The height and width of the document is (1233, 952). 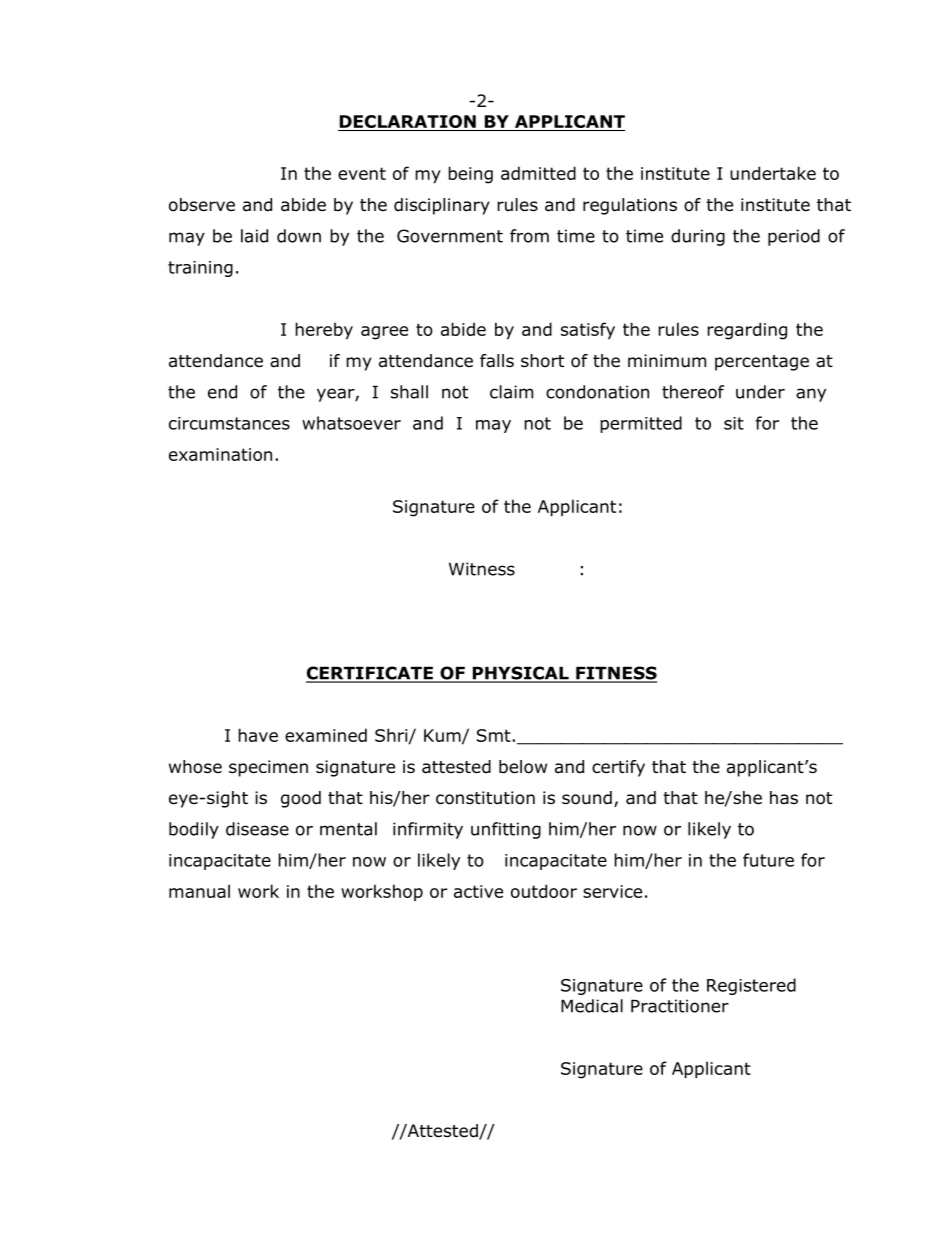 What do you see at coordinates (751, 986) in the document?
I see `Registered` at bounding box center [751, 986].
